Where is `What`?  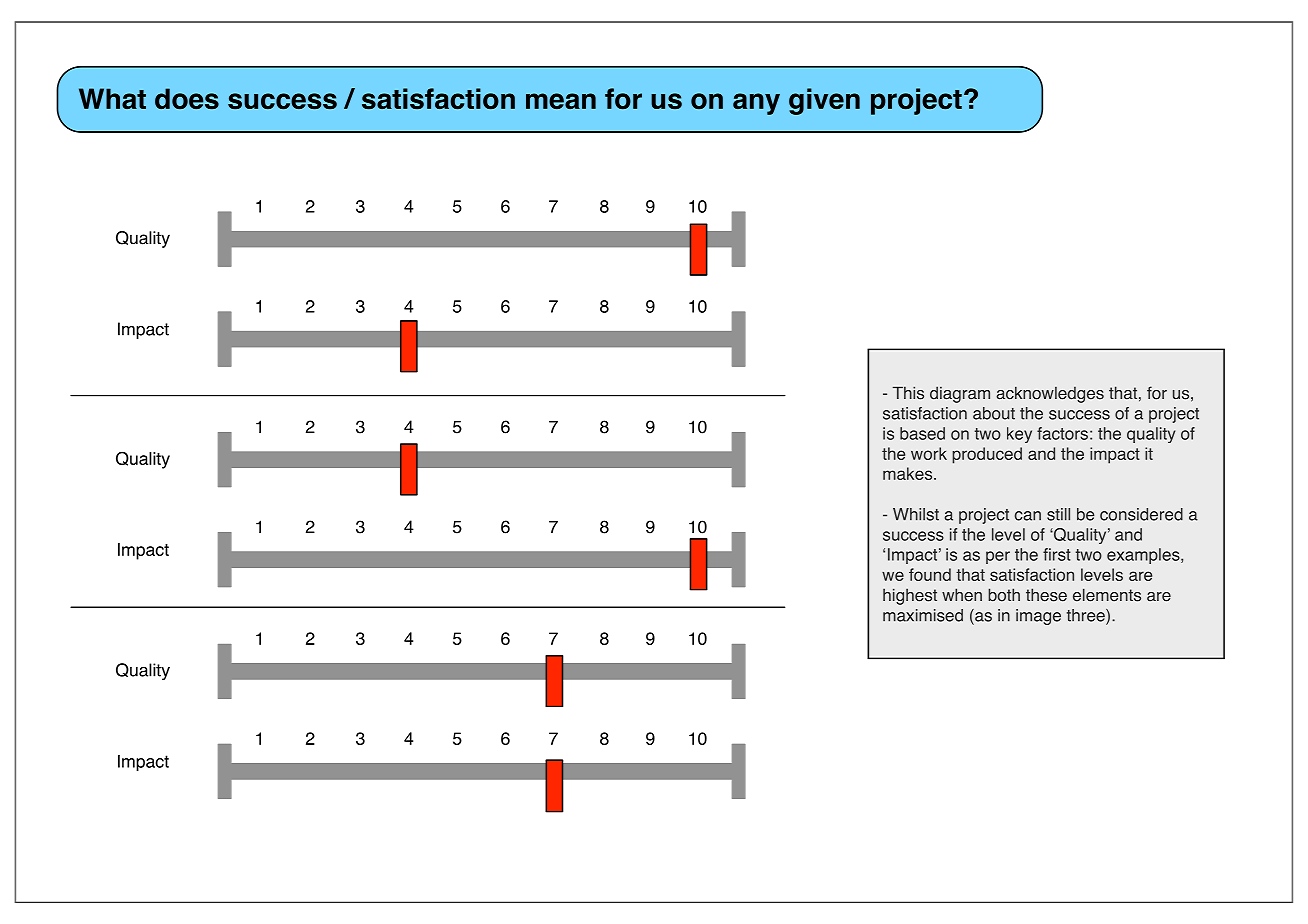 What is located at coordinates (112, 98).
